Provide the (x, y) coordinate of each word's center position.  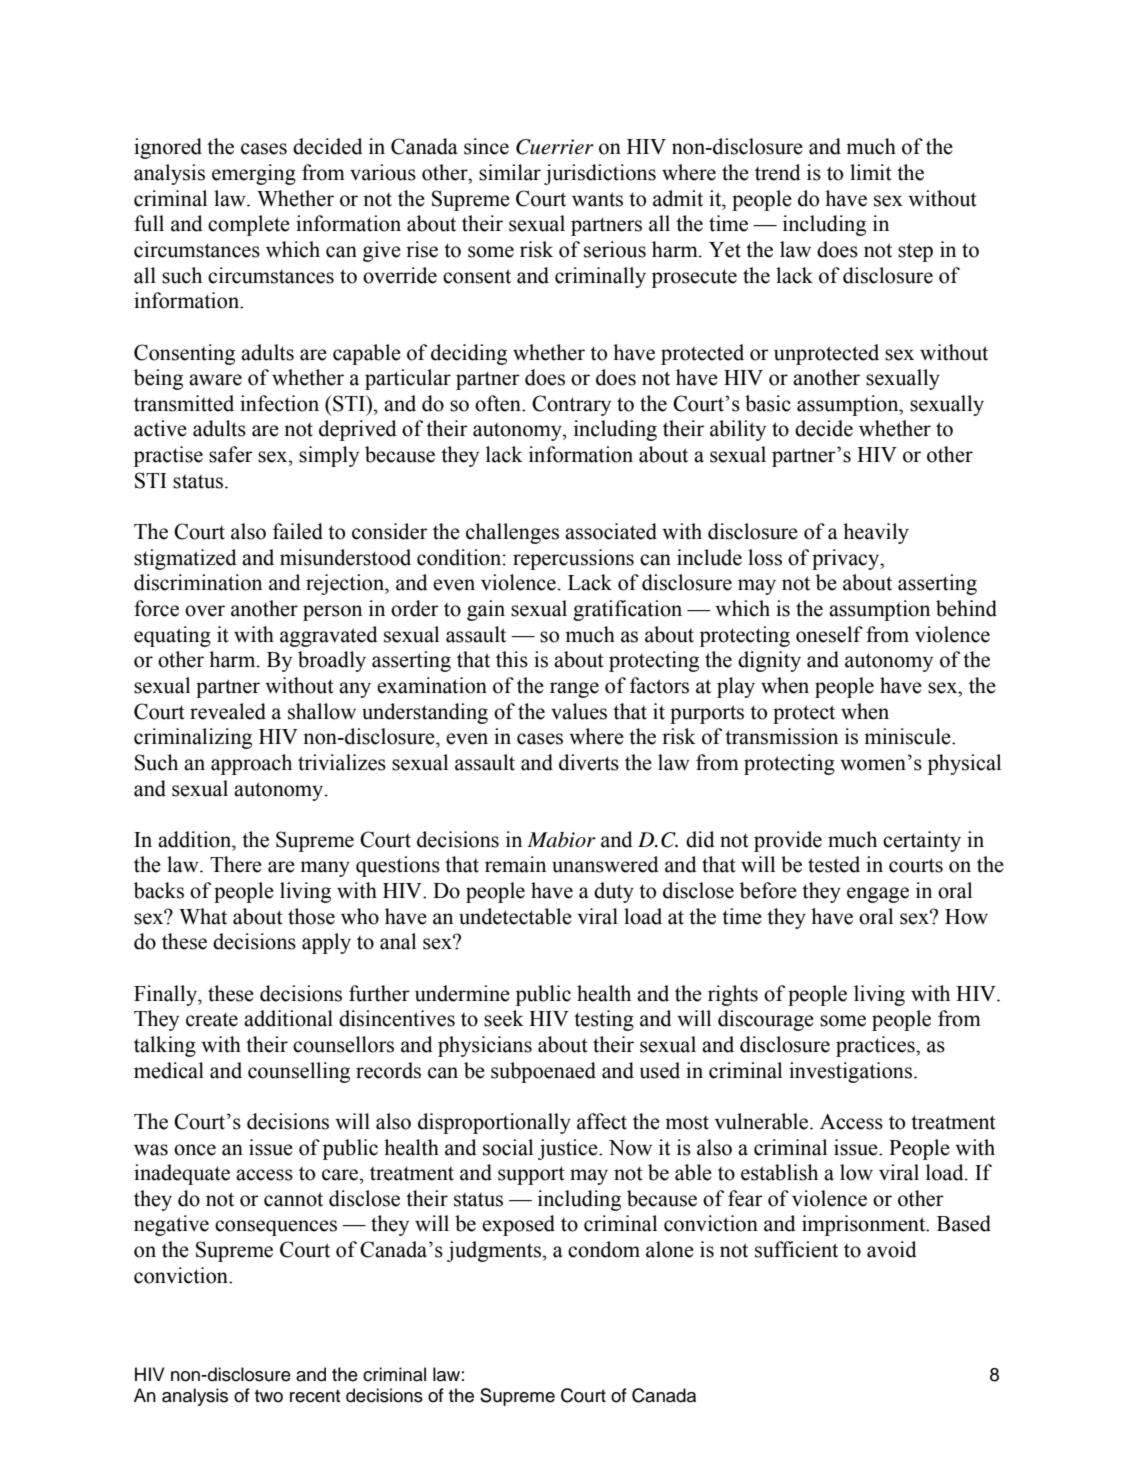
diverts (589, 762)
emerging (254, 174)
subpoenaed (543, 1072)
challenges (512, 533)
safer (231, 454)
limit (871, 172)
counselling (299, 1072)
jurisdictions (600, 174)
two (269, 1396)
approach (251, 764)
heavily (876, 533)
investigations (852, 1072)
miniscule (908, 736)
